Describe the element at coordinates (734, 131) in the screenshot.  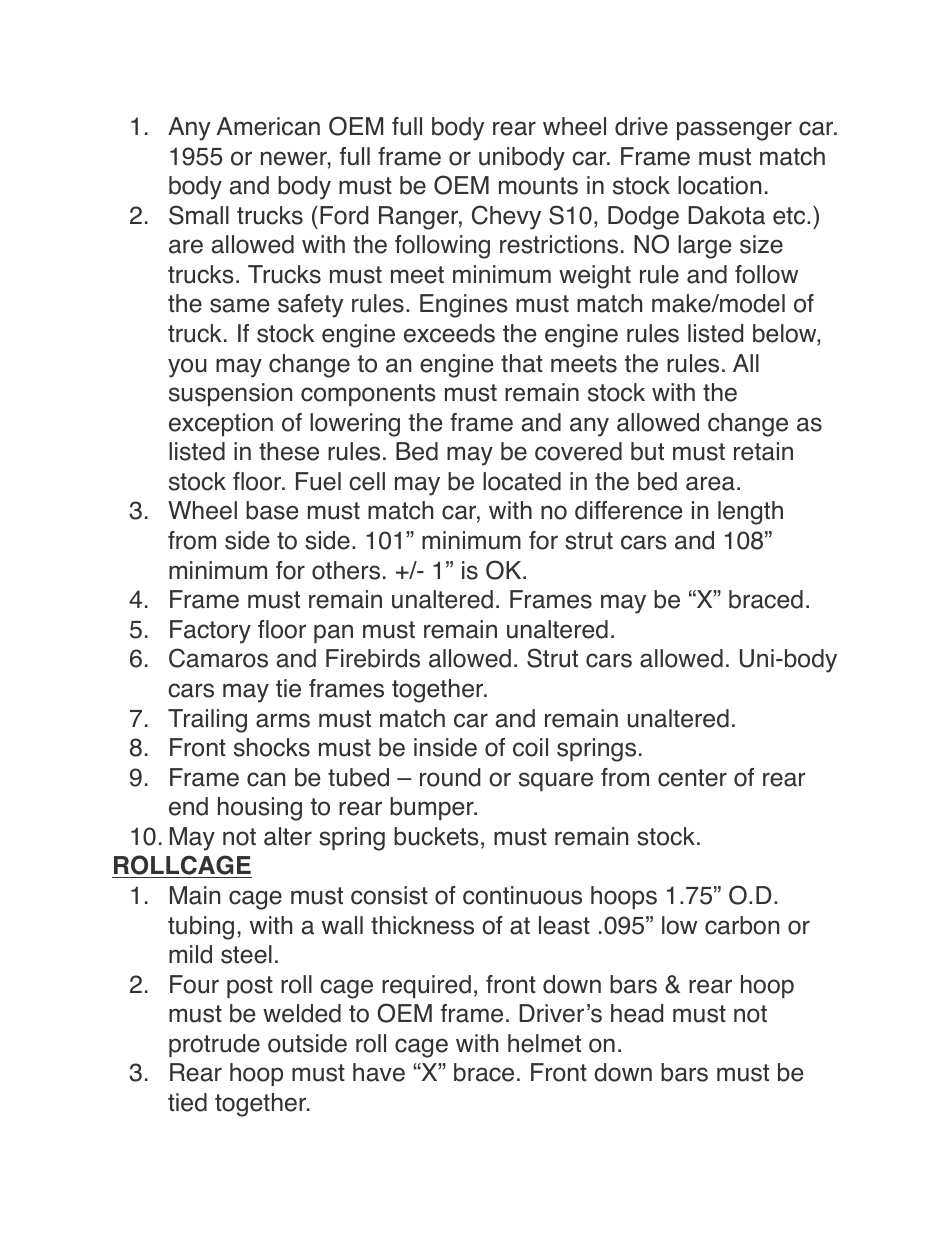
I see `passenger` at that location.
